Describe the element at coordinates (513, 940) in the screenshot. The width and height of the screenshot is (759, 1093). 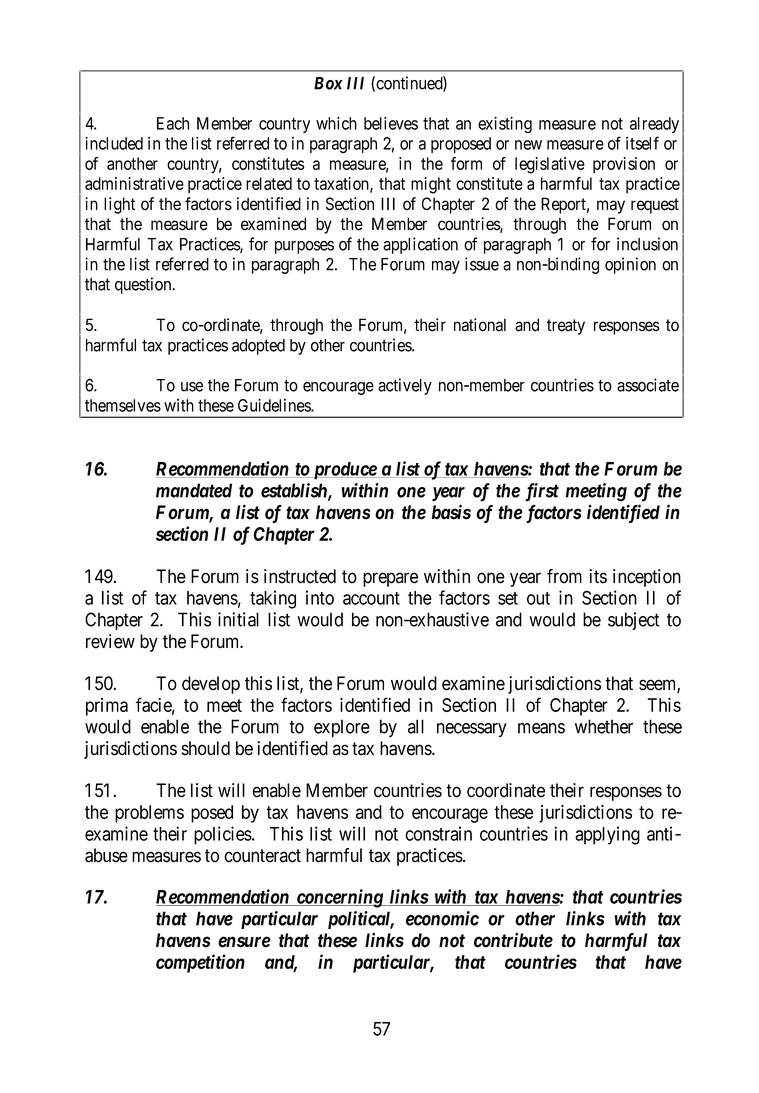
I see `contribute` at that location.
